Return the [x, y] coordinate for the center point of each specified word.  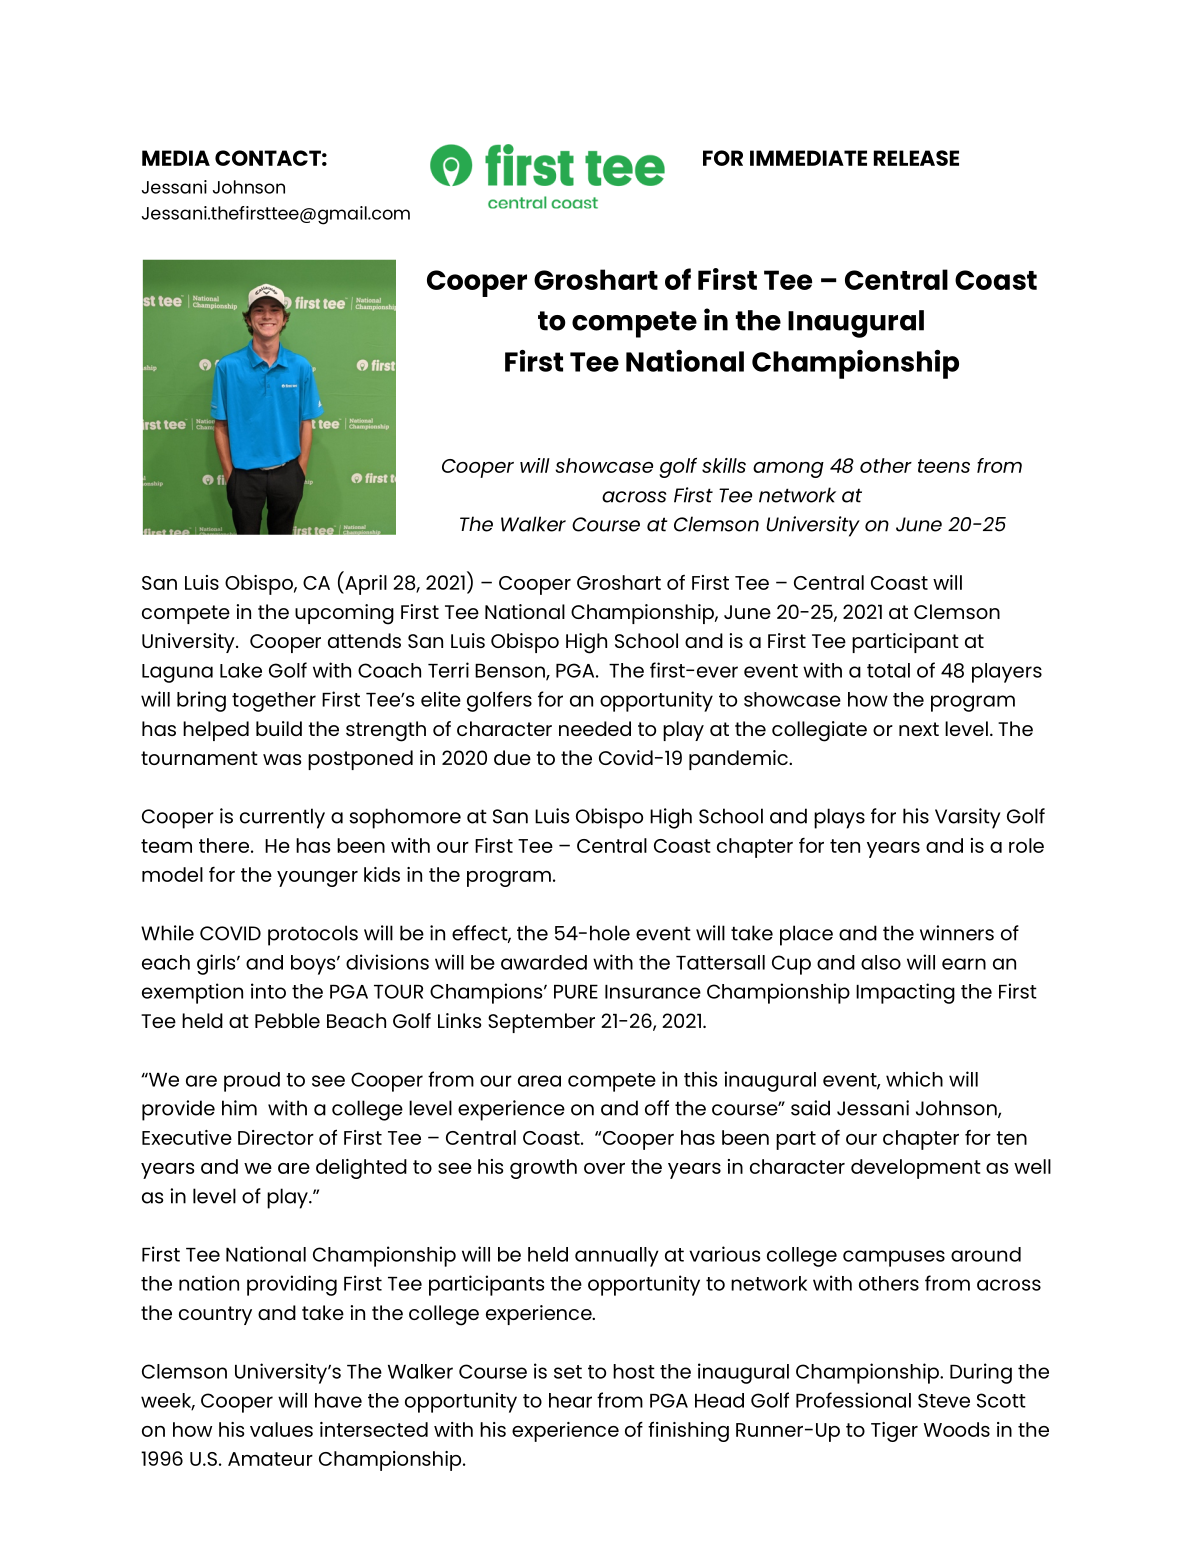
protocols [313, 935]
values [281, 1429]
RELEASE [916, 158]
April [365, 583]
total [888, 670]
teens [944, 466]
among [788, 470]
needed [595, 728]
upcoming [344, 614]
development [916, 1169]
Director [276, 1137]
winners [957, 933]
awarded [544, 962]
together [274, 702]
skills [724, 465]
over [604, 1168]
